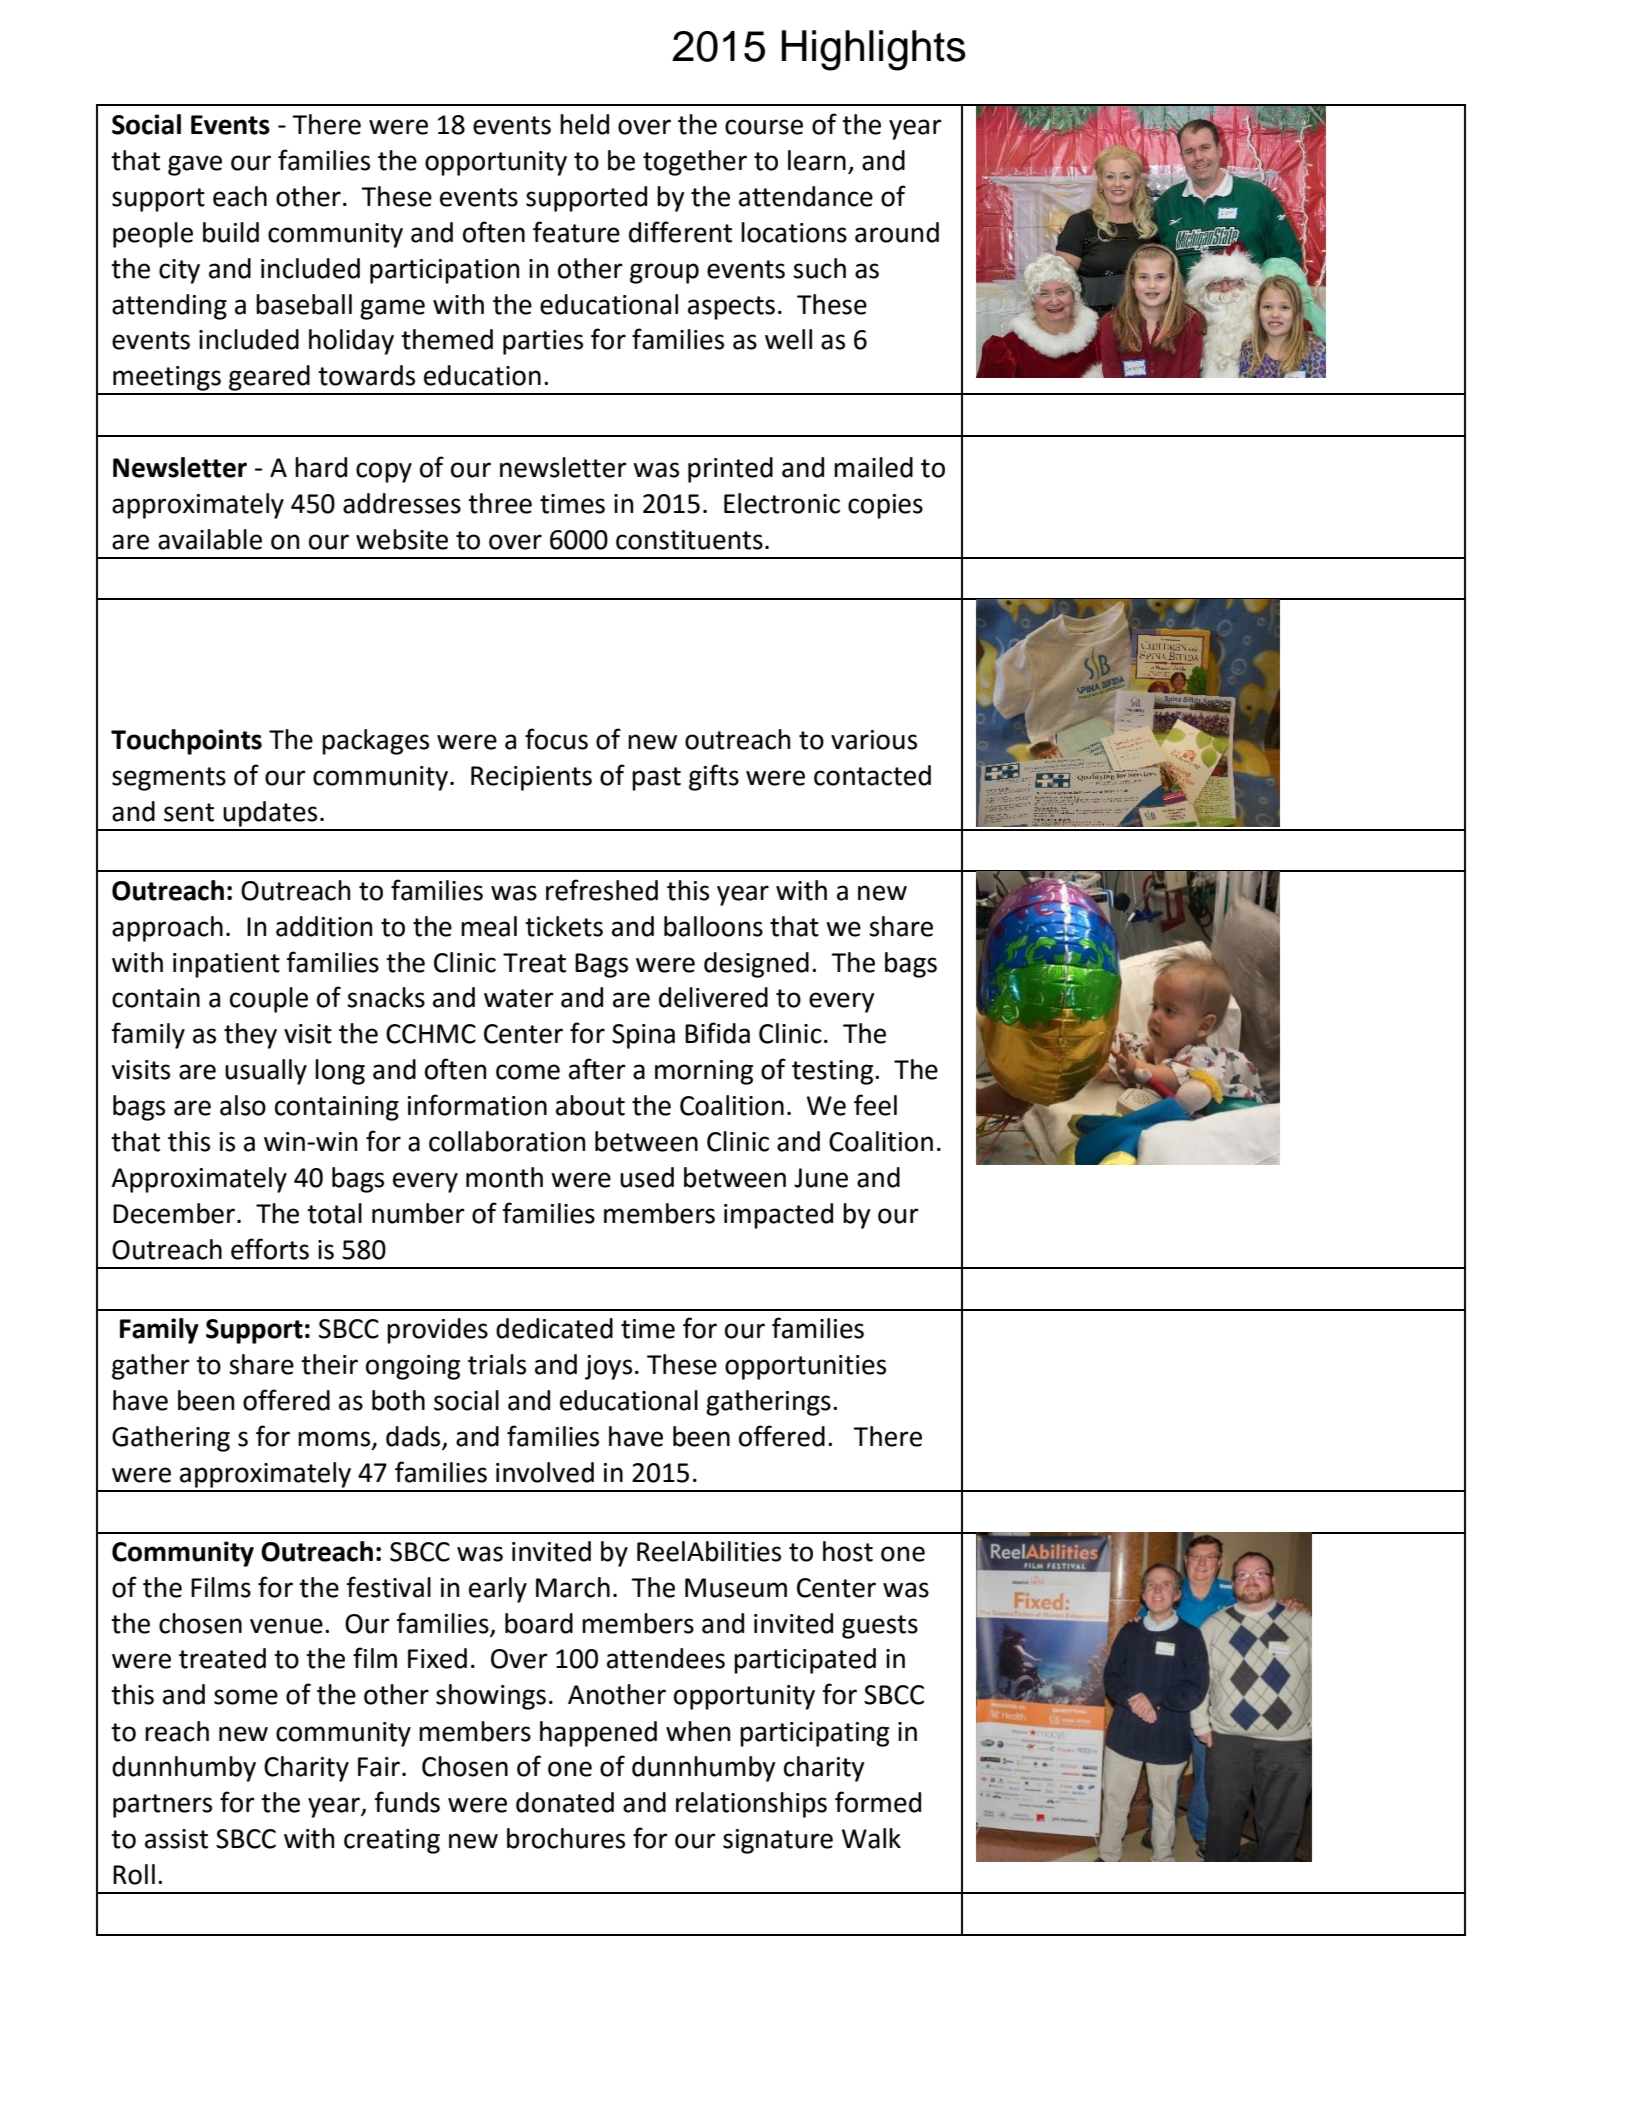  I want to click on held, so click(584, 124).
